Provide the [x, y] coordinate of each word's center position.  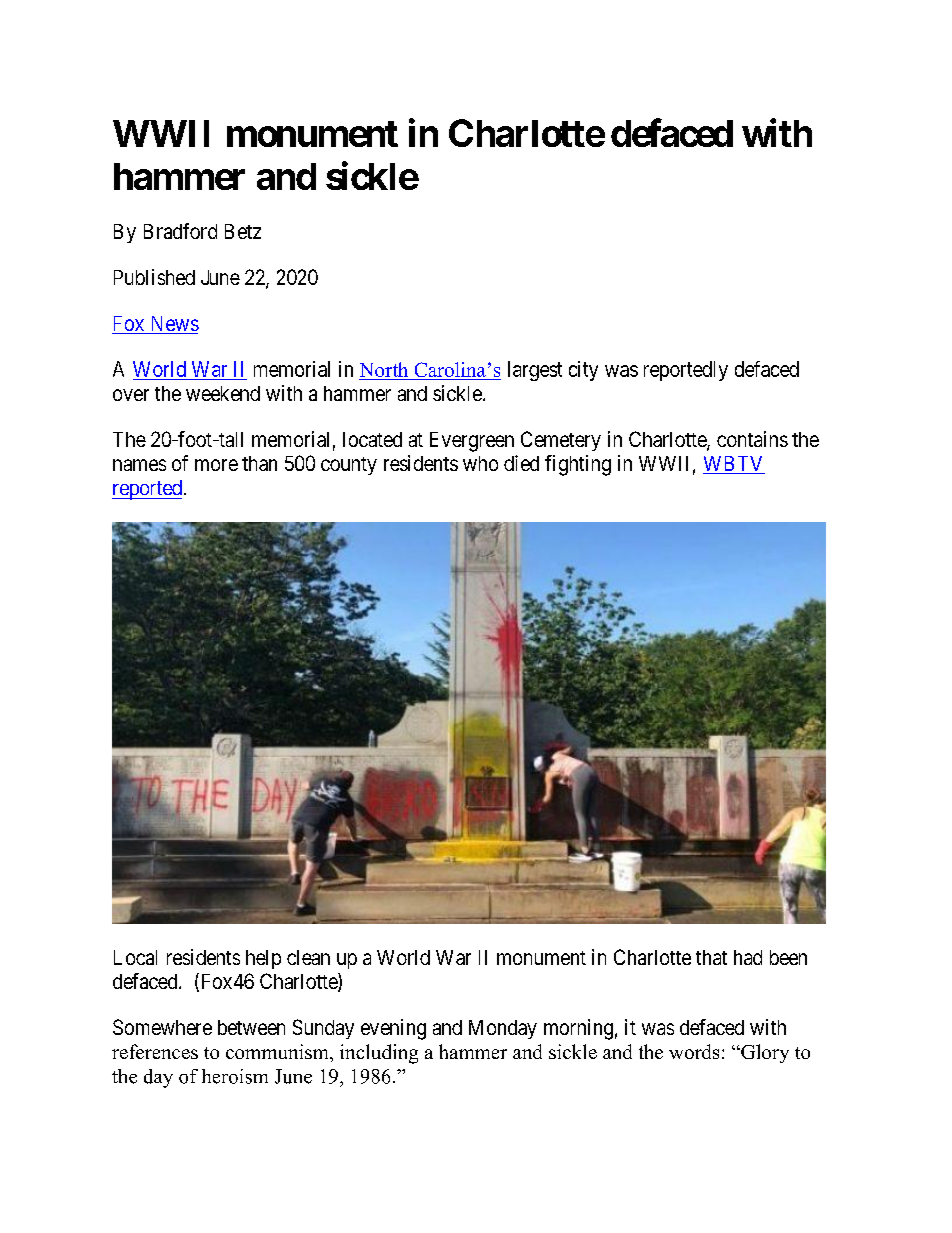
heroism [235, 1076]
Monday [503, 1029]
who [480, 463]
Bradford [180, 231]
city [583, 371]
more [216, 465]
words [694, 1051]
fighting [578, 465]
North [385, 371]
